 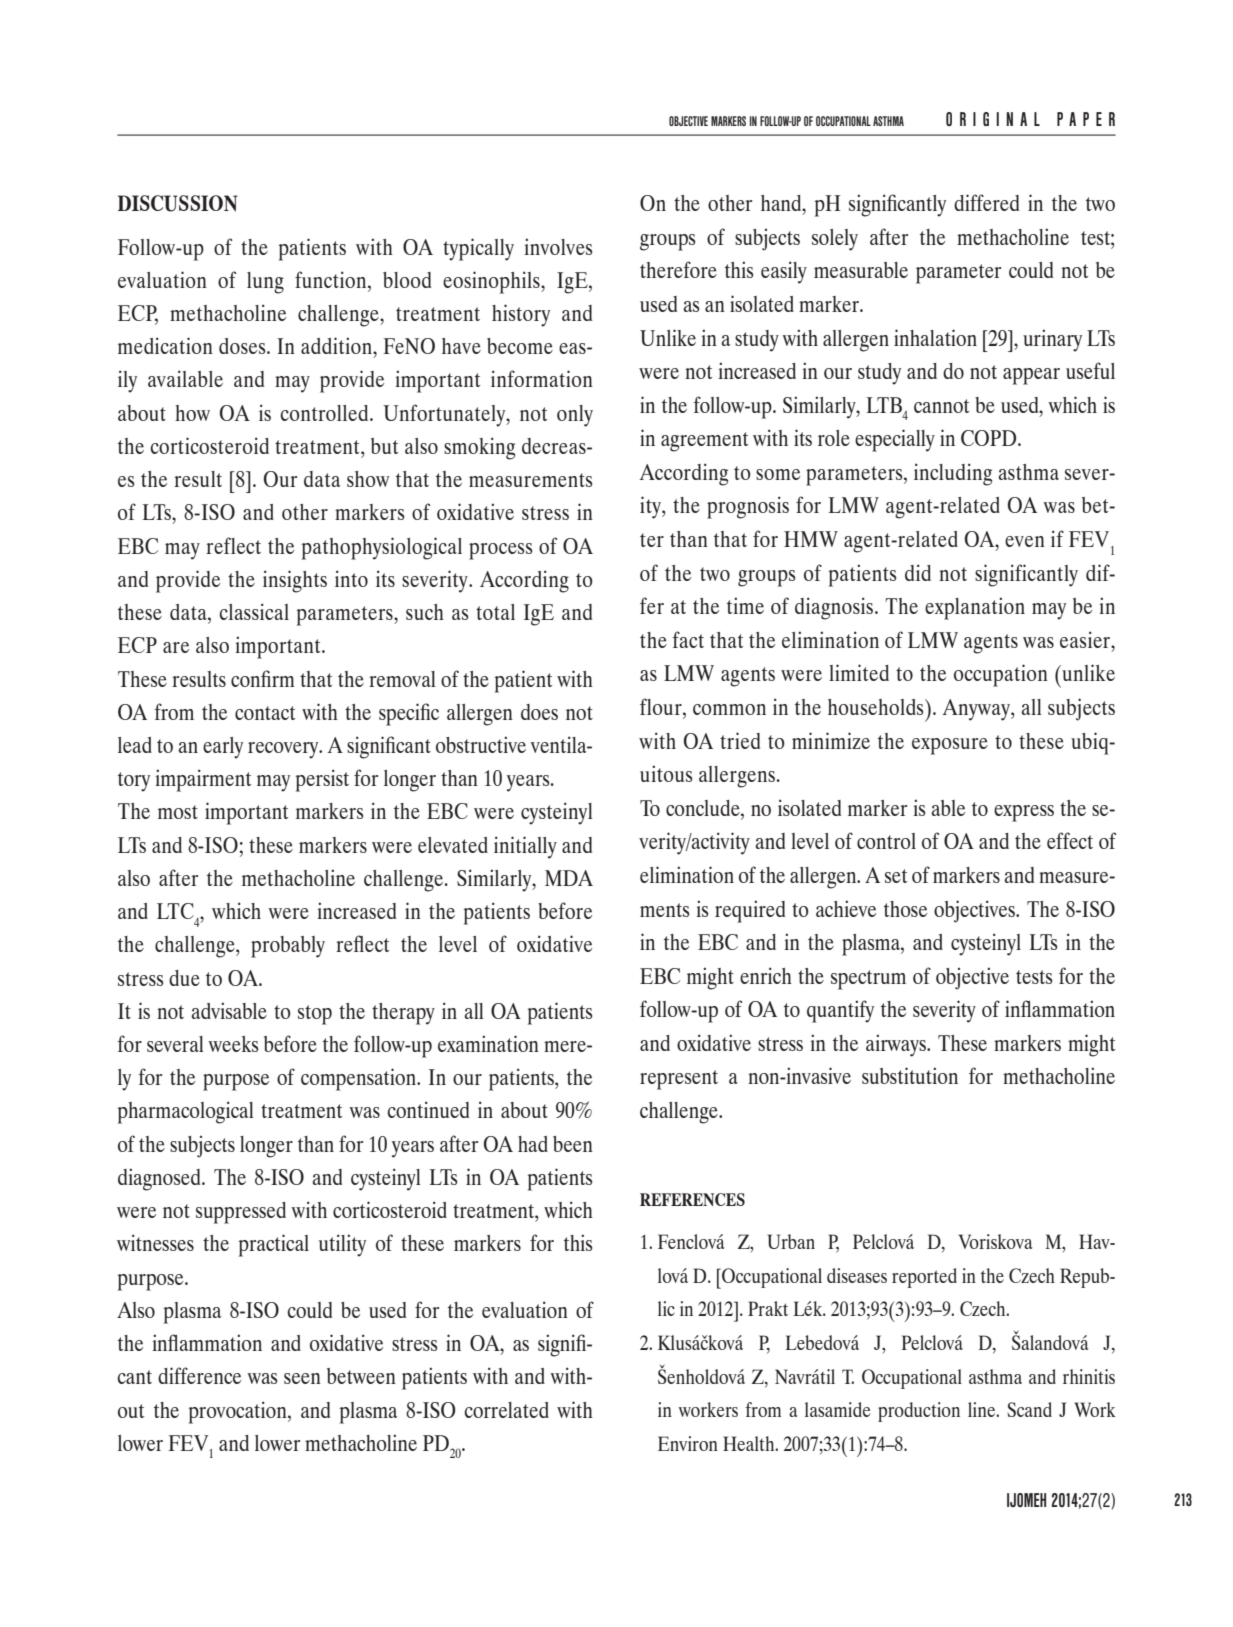 I want to click on ORIGINAL, so click(x=993, y=119).
